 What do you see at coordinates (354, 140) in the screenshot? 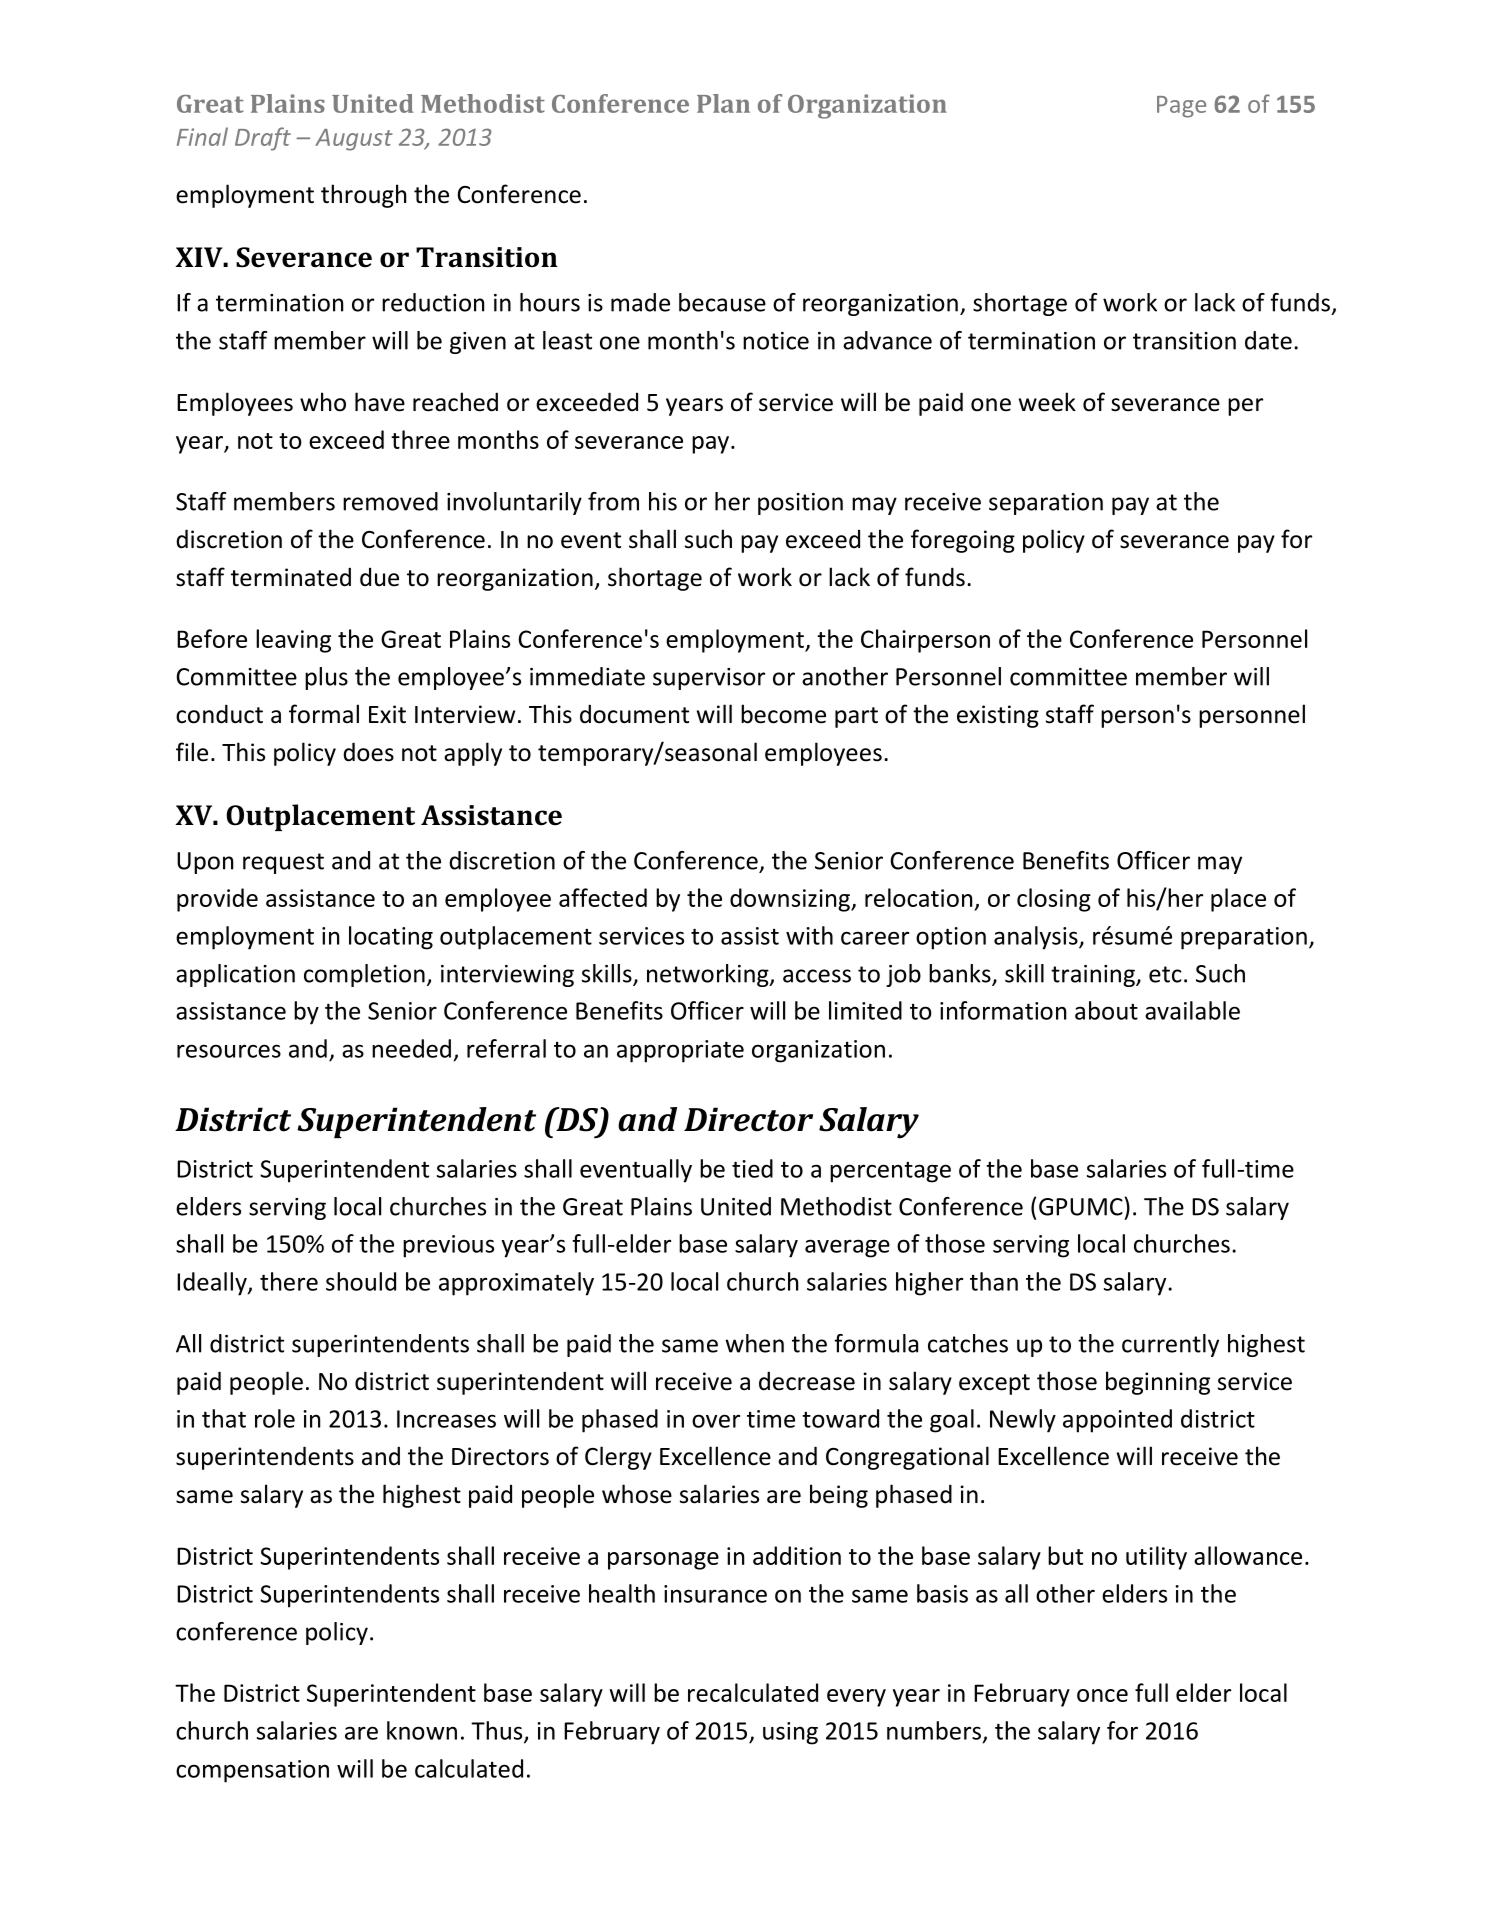
I see `August` at bounding box center [354, 140].
